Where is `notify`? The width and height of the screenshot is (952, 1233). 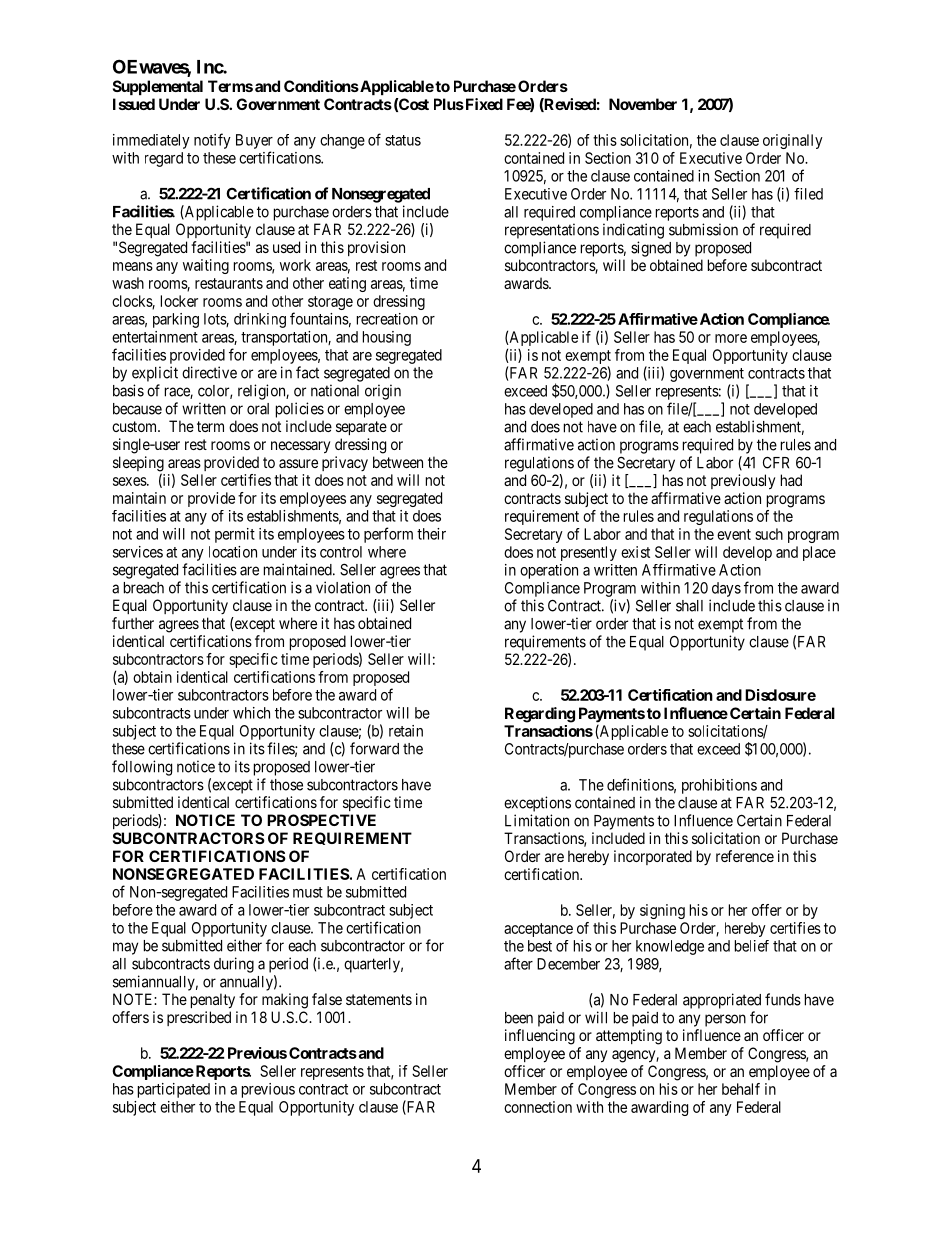 notify is located at coordinates (212, 141).
